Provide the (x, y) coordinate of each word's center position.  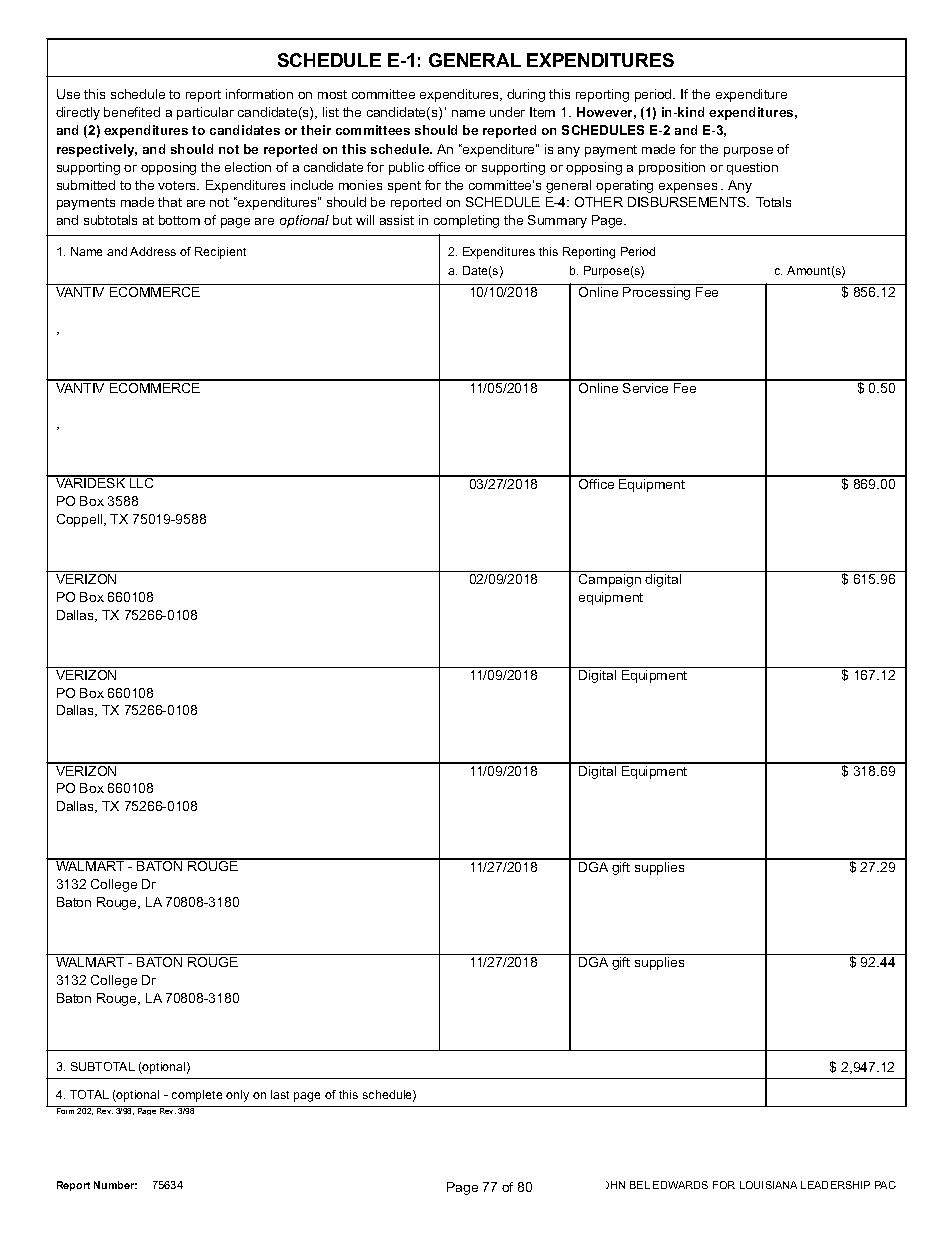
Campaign (610, 580)
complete (197, 1096)
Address (153, 251)
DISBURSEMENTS (688, 202)
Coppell (81, 520)
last (280, 1094)
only (237, 1096)
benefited (132, 112)
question (752, 168)
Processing (656, 293)
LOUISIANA (768, 1185)
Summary (557, 221)
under (507, 112)
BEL (640, 1185)
